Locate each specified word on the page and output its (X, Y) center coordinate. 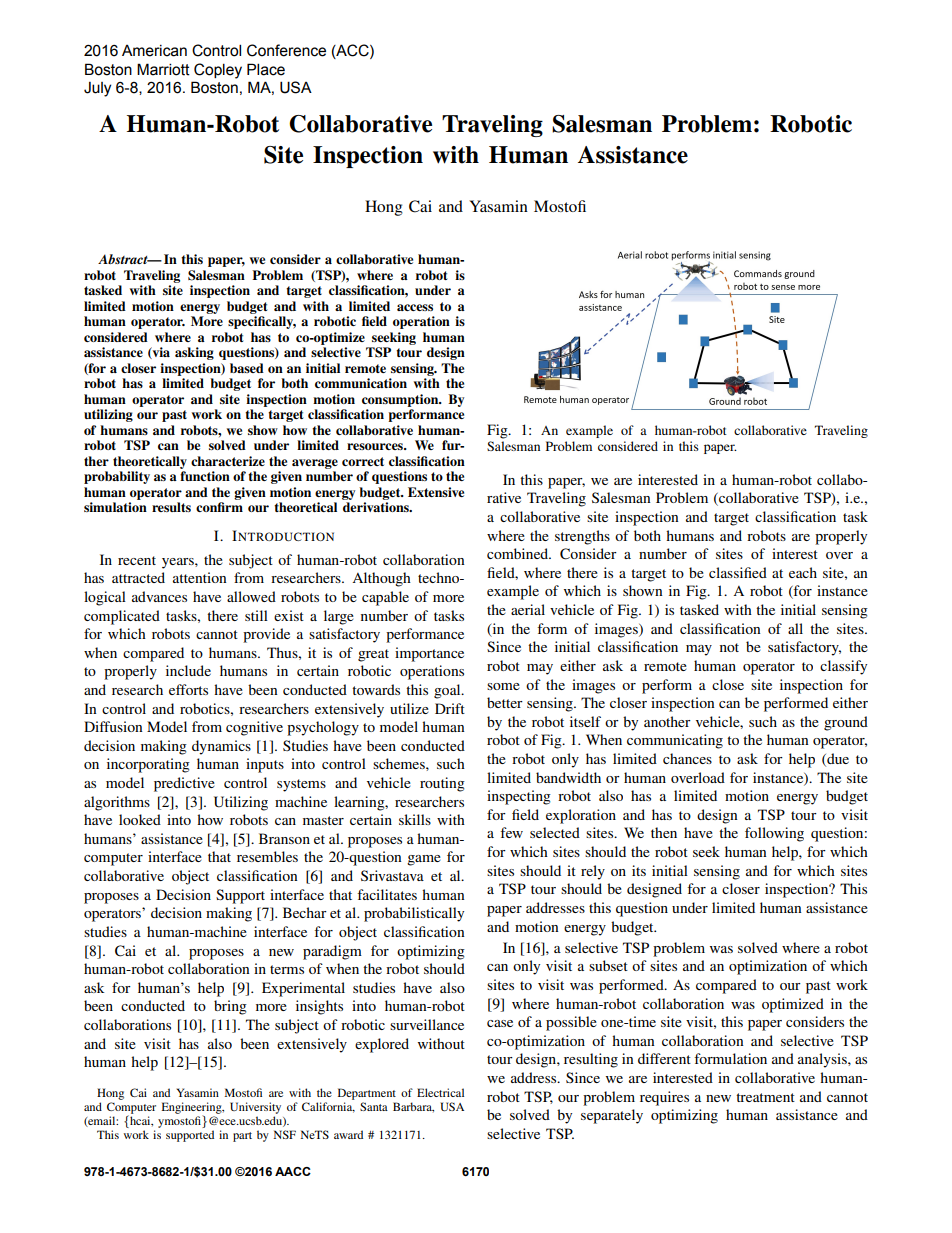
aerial (528, 609)
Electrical (440, 1092)
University (255, 1108)
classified (738, 572)
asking (194, 353)
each (803, 572)
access (415, 307)
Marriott (163, 69)
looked (140, 819)
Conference (286, 50)
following (774, 834)
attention (200, 577)
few (511, 832)
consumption (401, 400)
